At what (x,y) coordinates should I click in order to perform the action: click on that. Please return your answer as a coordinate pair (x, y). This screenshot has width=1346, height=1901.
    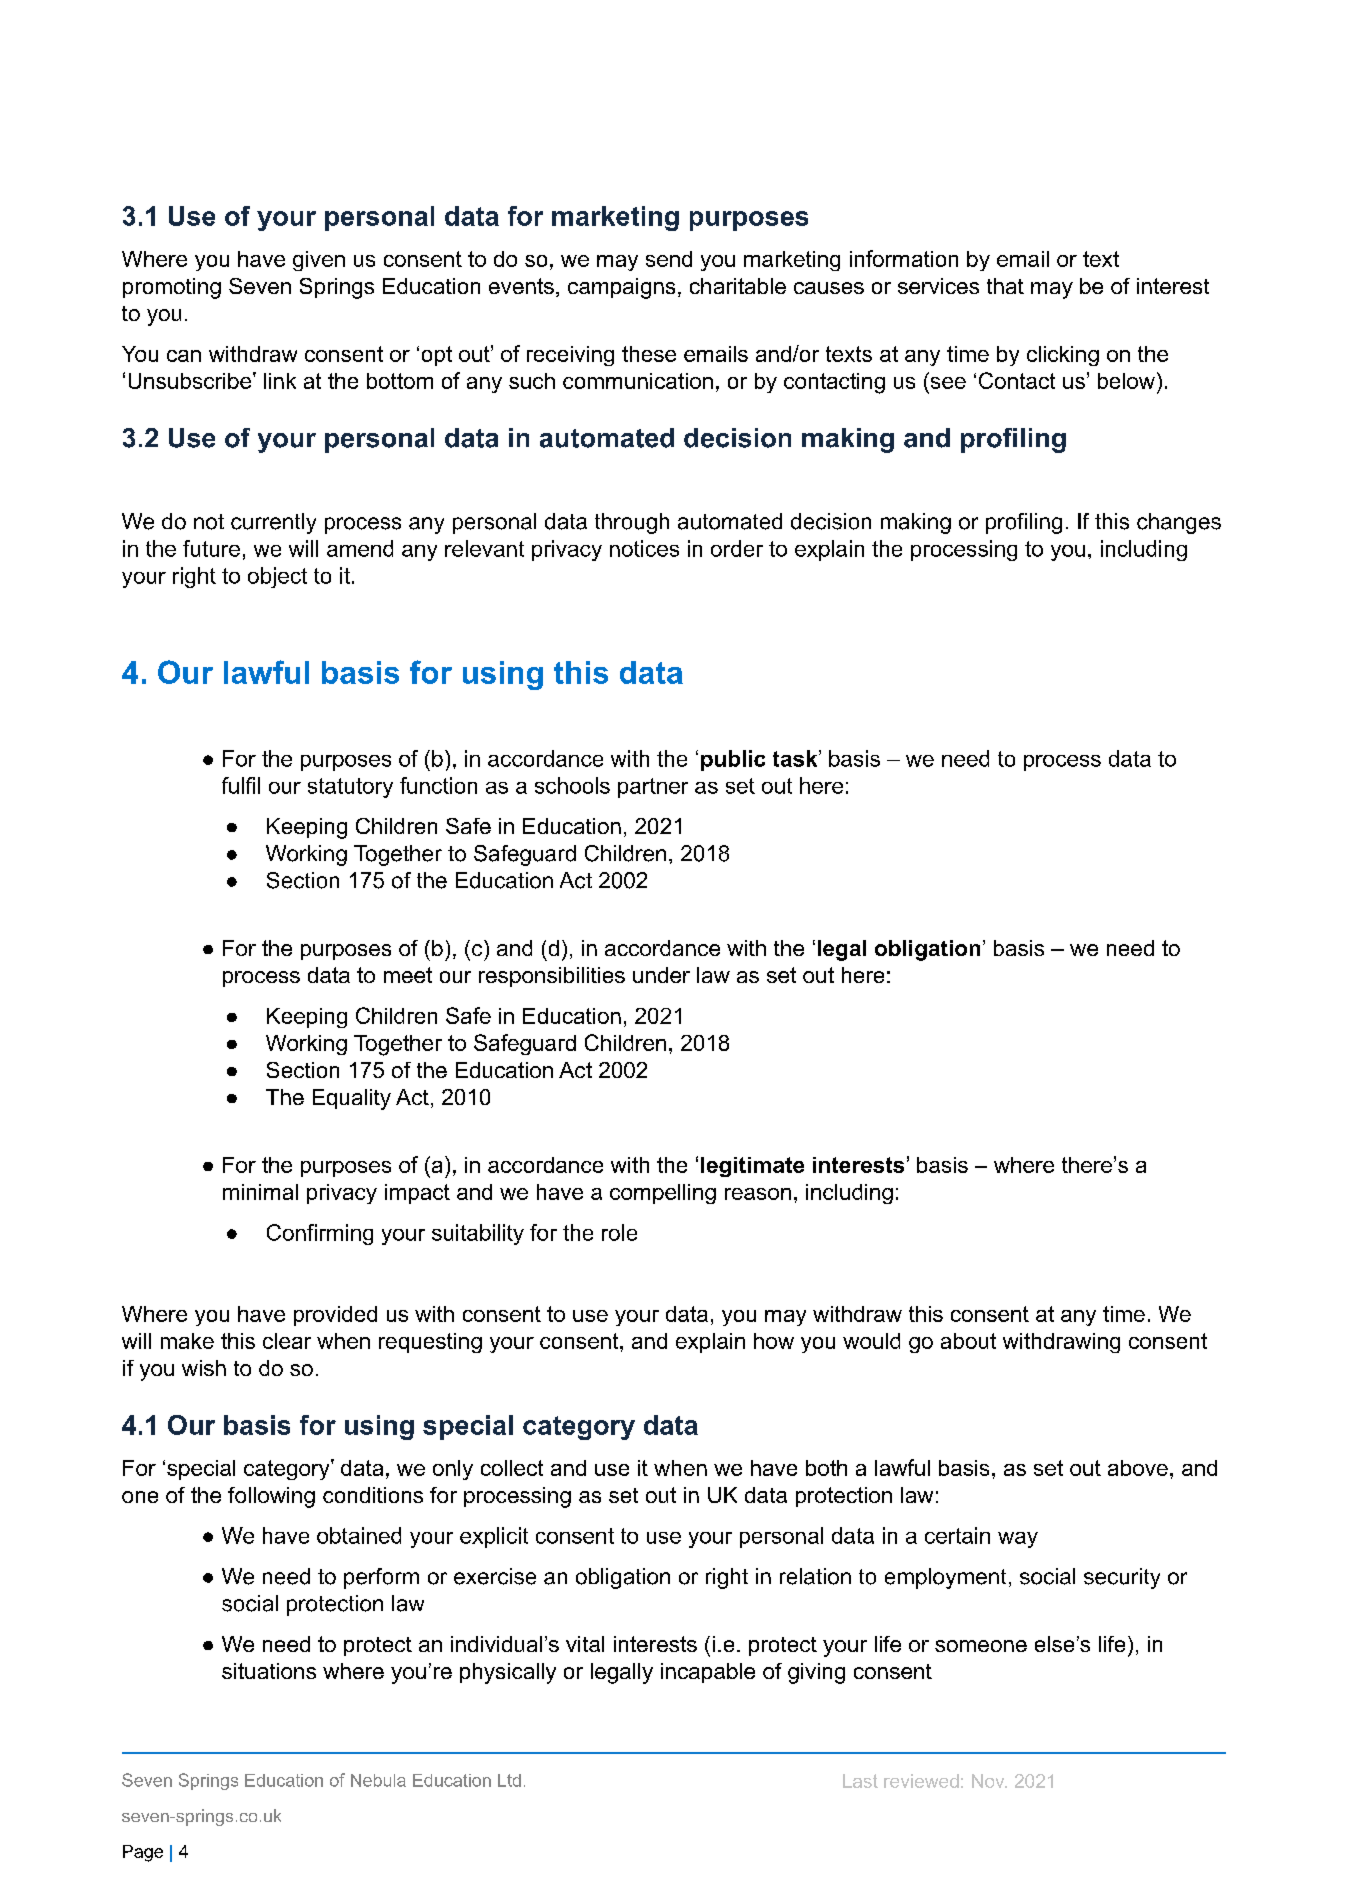
    Looking at the image, I should click on (1005, 286).
